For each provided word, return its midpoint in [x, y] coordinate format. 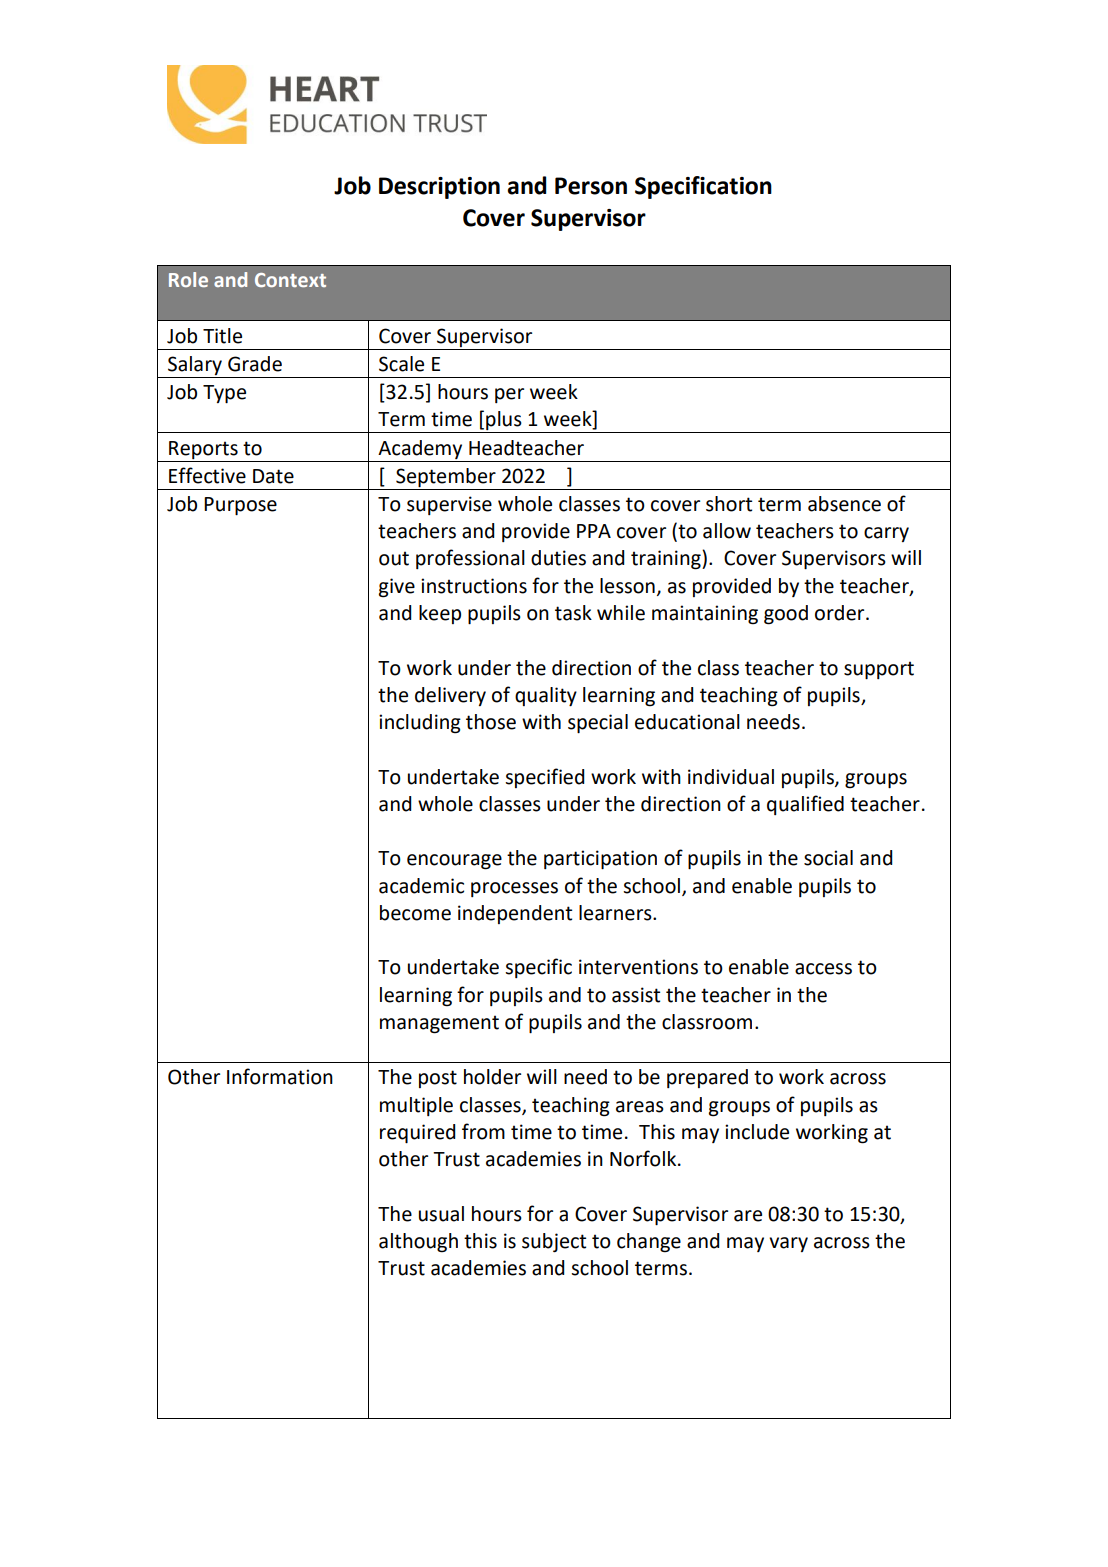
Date [273, 476]
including [420, 724]
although [418, 1243]
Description [439, 188]
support [879, 670]
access [823, 969]
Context [290, 280]
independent [515, 914]
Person [591, 186]
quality [546, 696]
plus [504, 422]
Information [280, 1076]
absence [844, 504]
